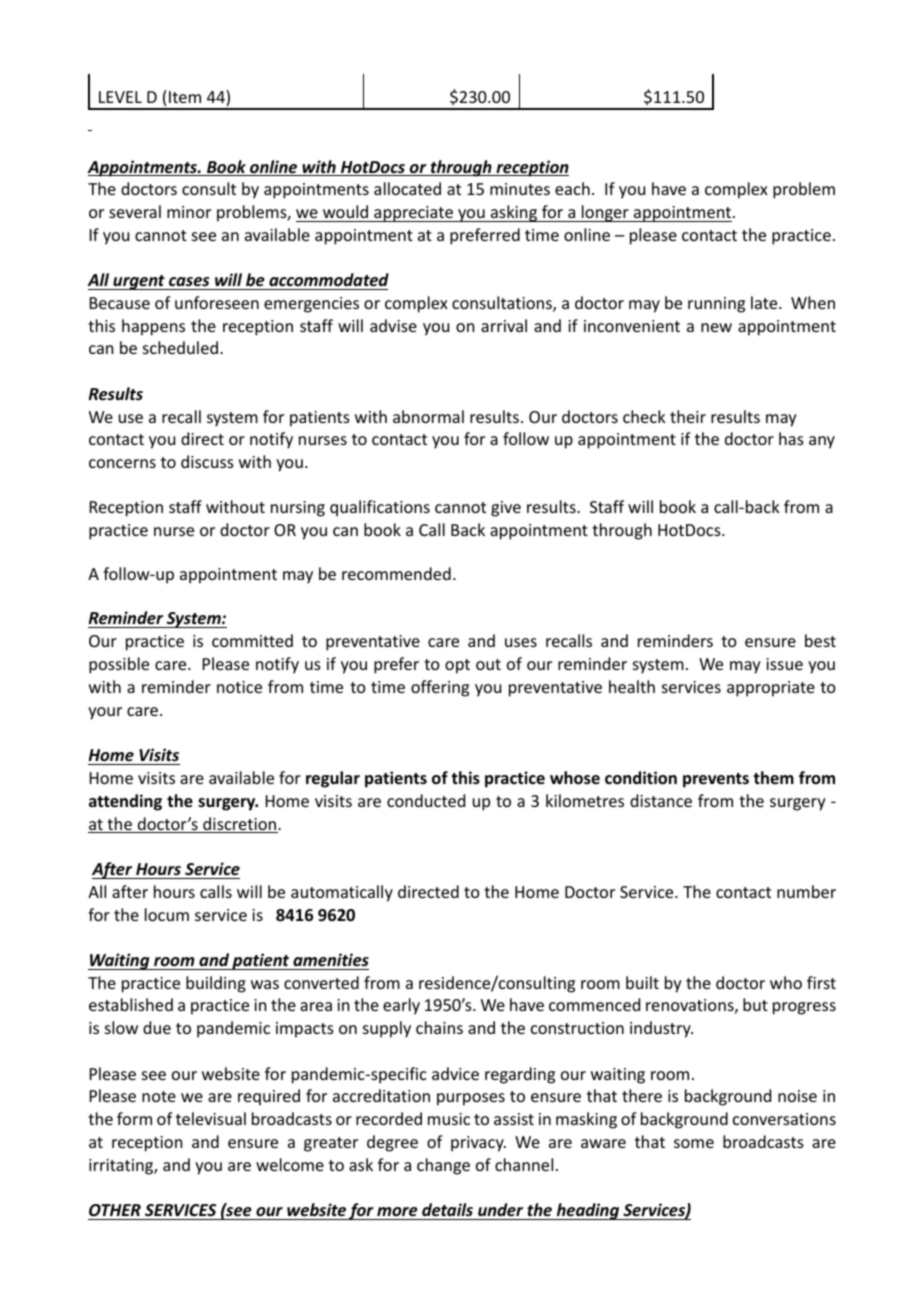 This screenshot has height=1308, width=924. What do you see at coordinates (207, 461) in the screenshot?
I see `discuss` at bounding box center [207, 461].
